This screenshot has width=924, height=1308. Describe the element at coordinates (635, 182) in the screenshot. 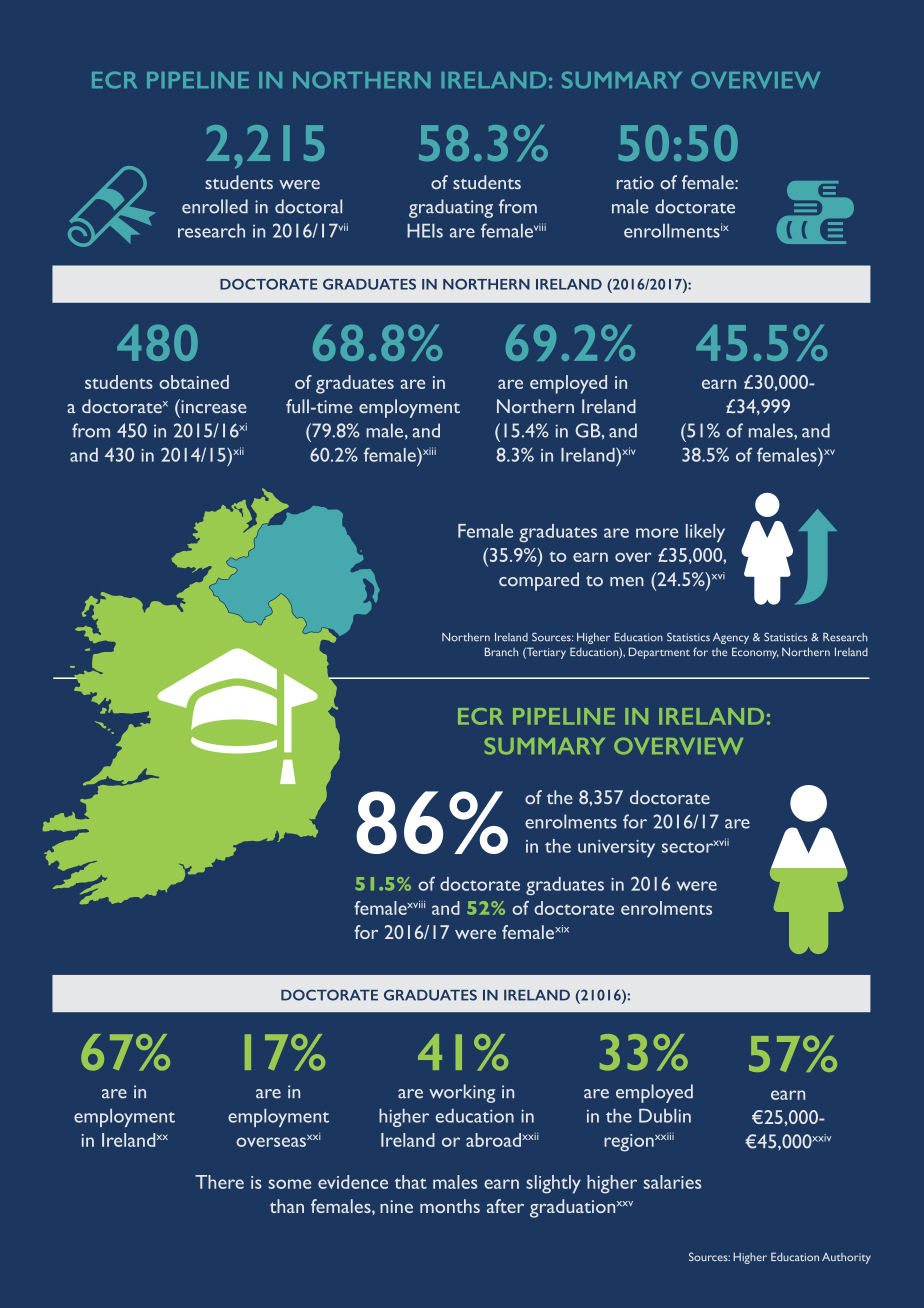

I see `ratio` at that location.
